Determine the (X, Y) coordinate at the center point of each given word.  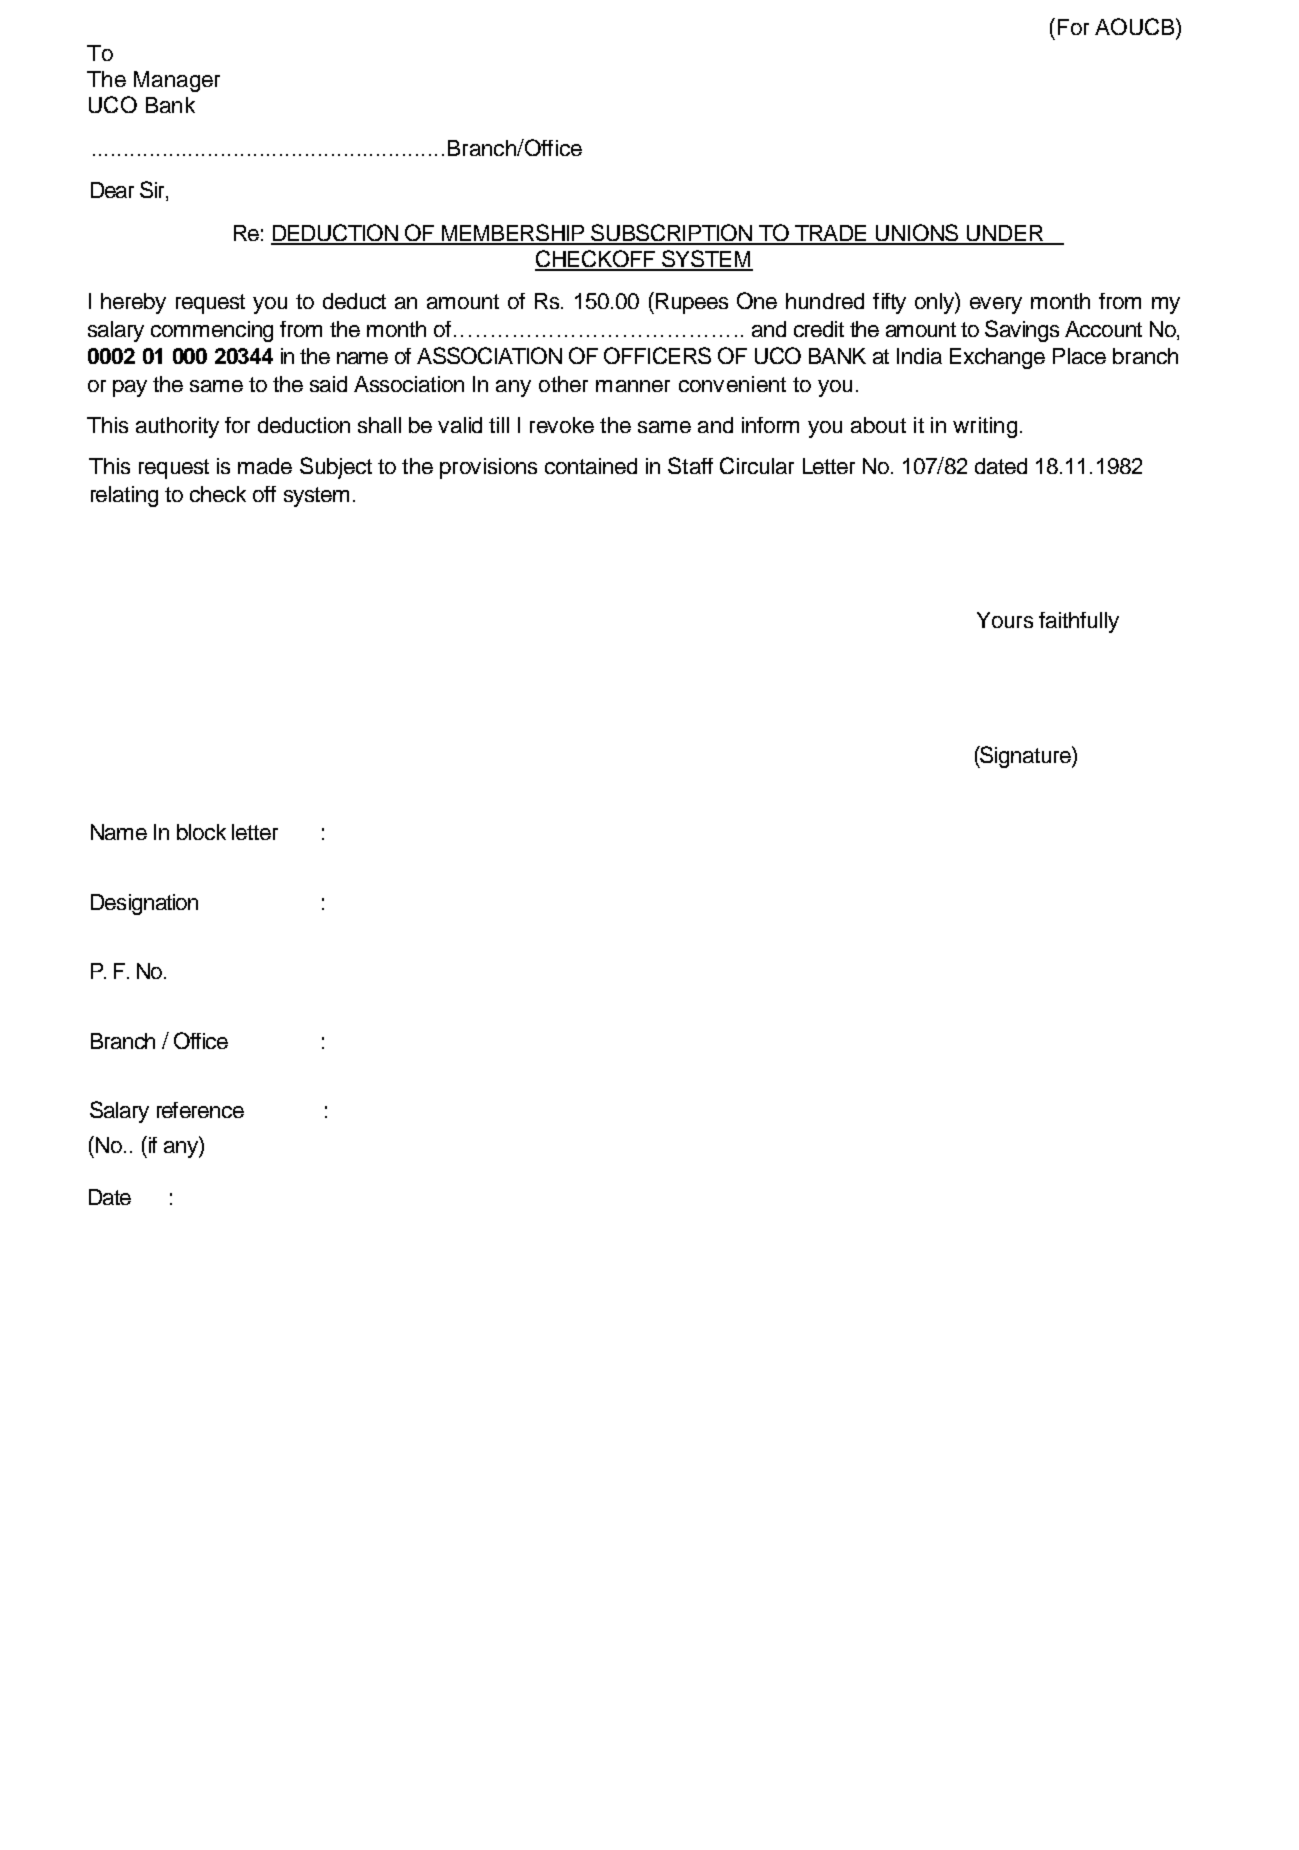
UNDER (1005, 234)
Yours (1005, 620)
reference (200, 1110)
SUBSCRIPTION (672, 234)
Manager (177, 81)
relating (124, 496)
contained (591, 466)
